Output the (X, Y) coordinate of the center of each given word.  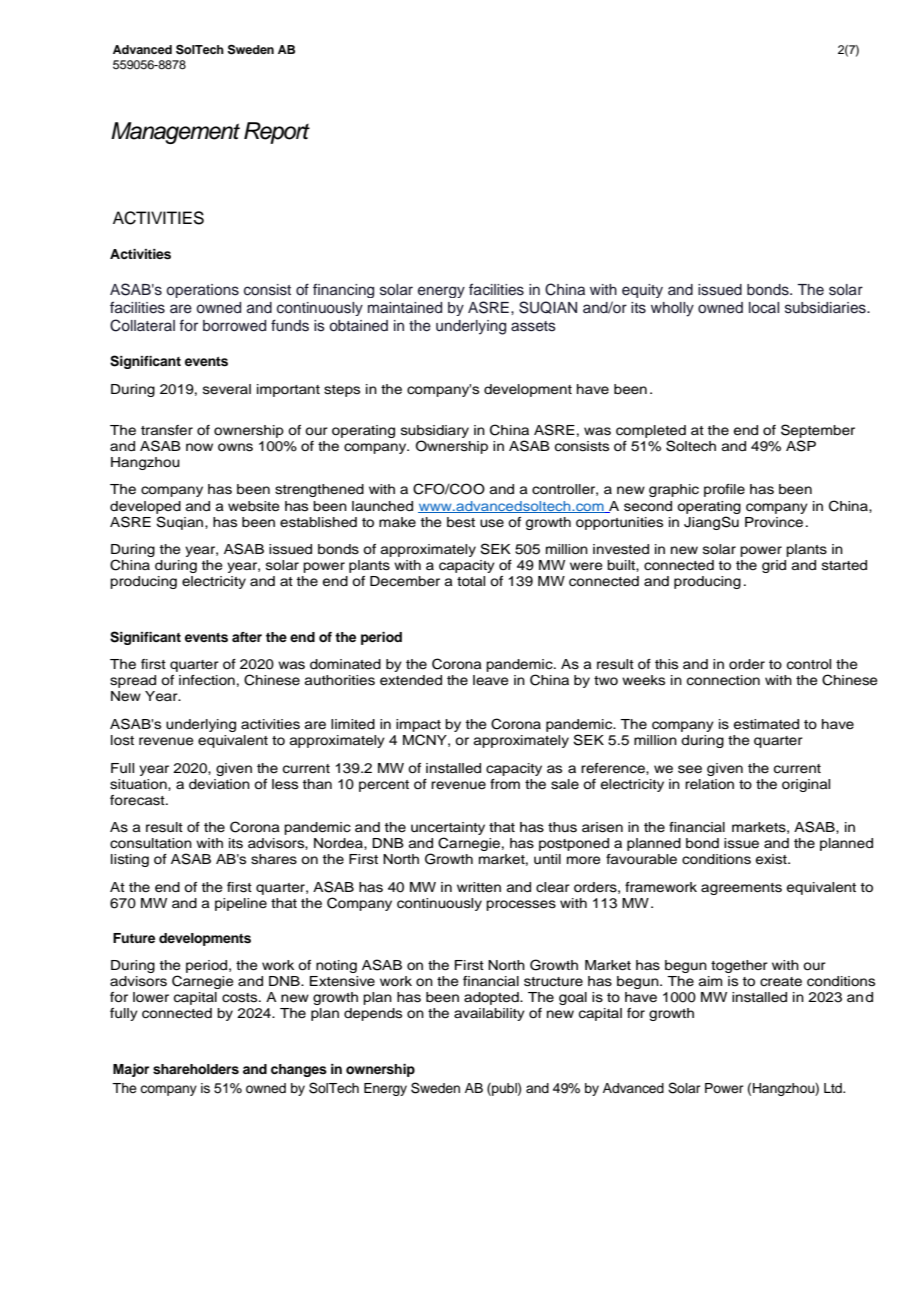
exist (772, 859)
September (818, 431)
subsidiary (435, 431)
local (764, 308)
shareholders (196, 1069)
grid (774, 566)
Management (175, 133)
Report (277, 133)
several (227, 389)
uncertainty (448, 830)
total (471, 581)
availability (489, 1014)
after (247, 637)
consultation (151, 843)
